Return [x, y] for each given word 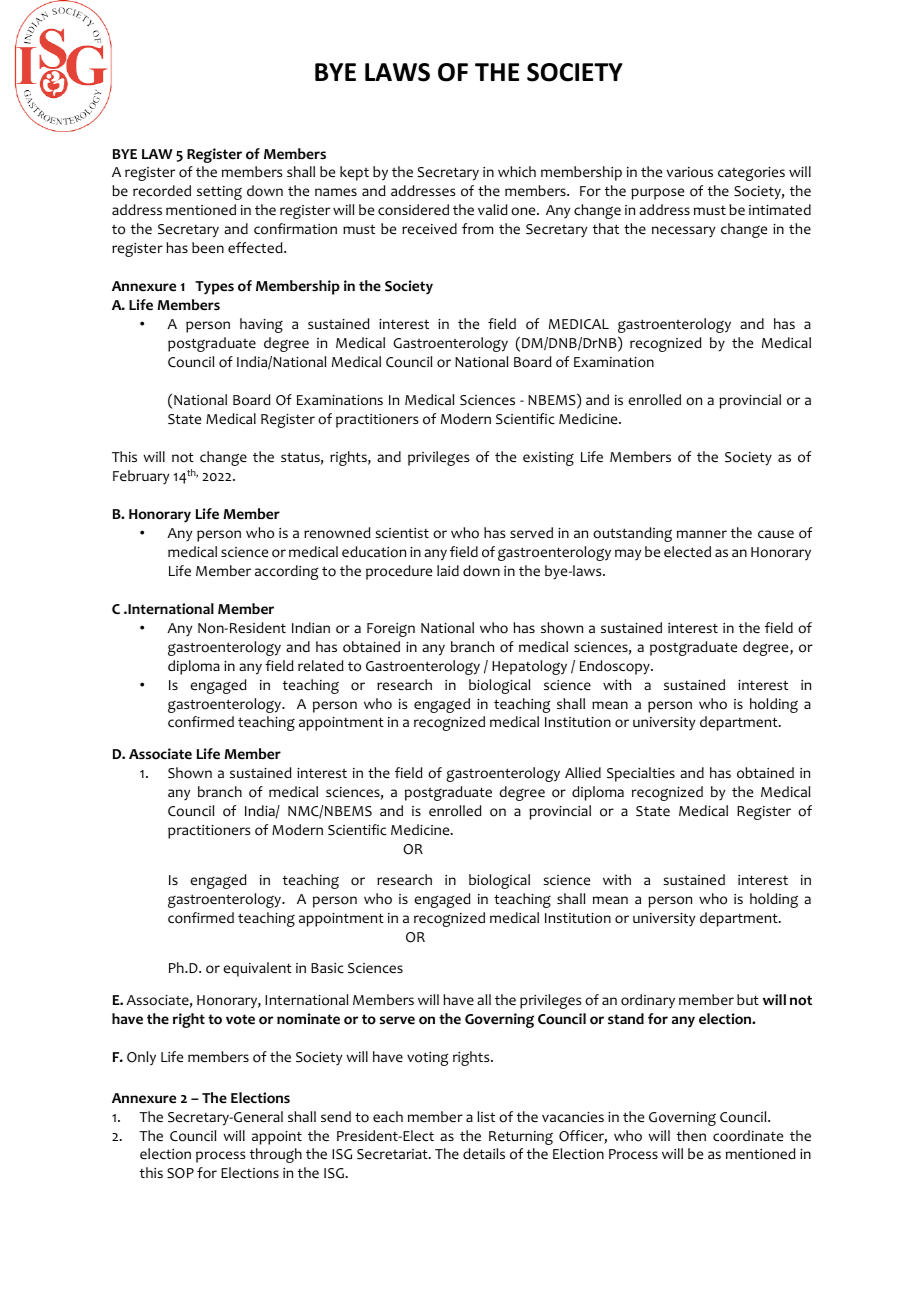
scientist [402, 533]
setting [219, 193]
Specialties [641, 774]
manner [702, 534]
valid [493, 209]
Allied [583, 772]
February [141, 477]
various [689, 172]
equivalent [257, 969]
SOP [180, 1173]
